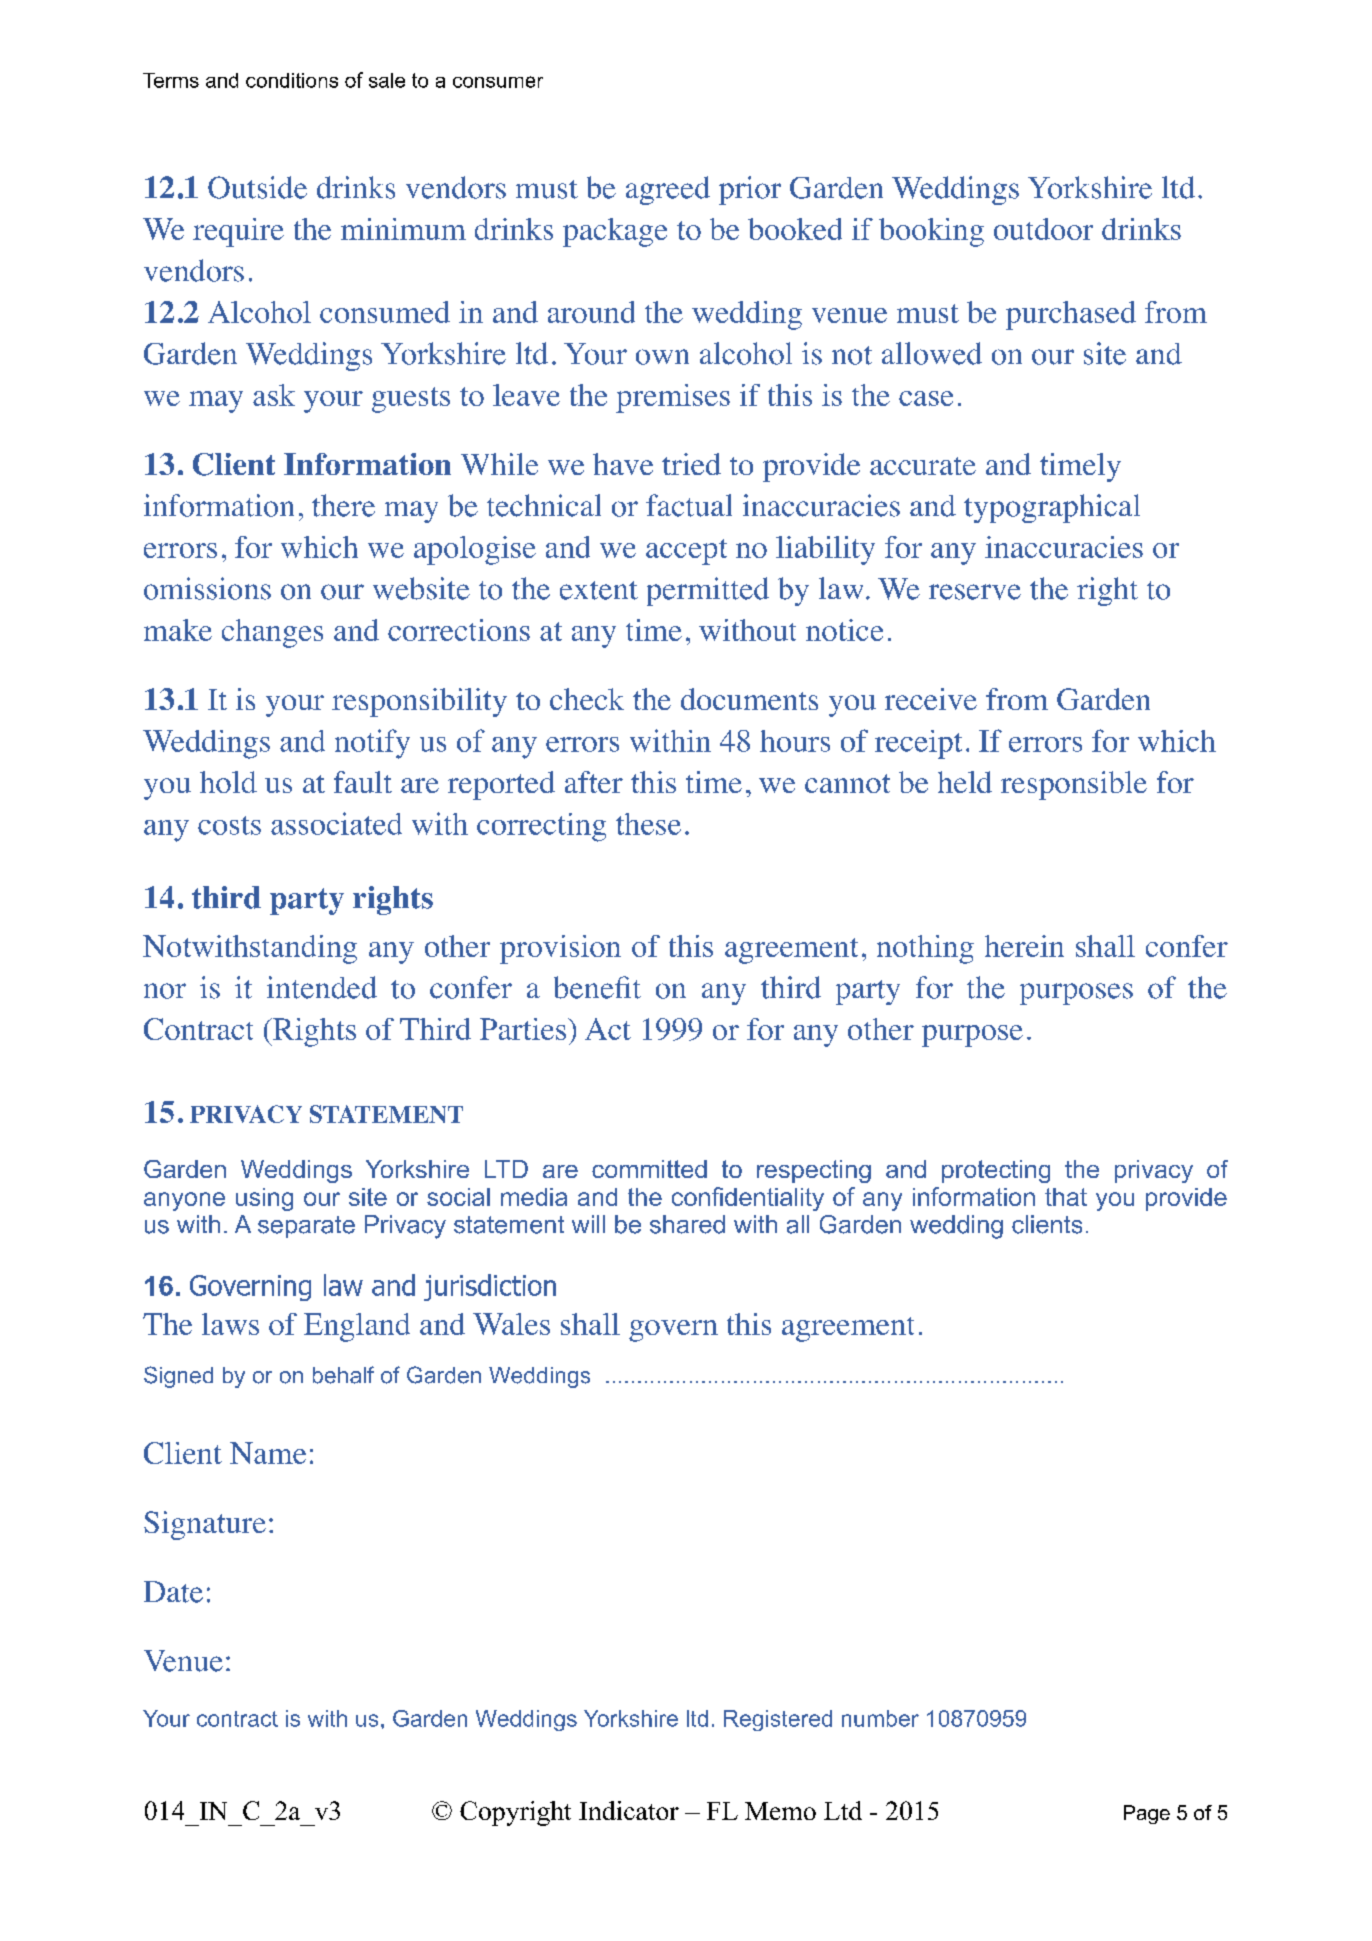 The width and height of the screenshot is (1372, 1941). What do you see at coordinates (597, 987) in the screenshot?
I see `benefit` at bounding box center [597, 987].
